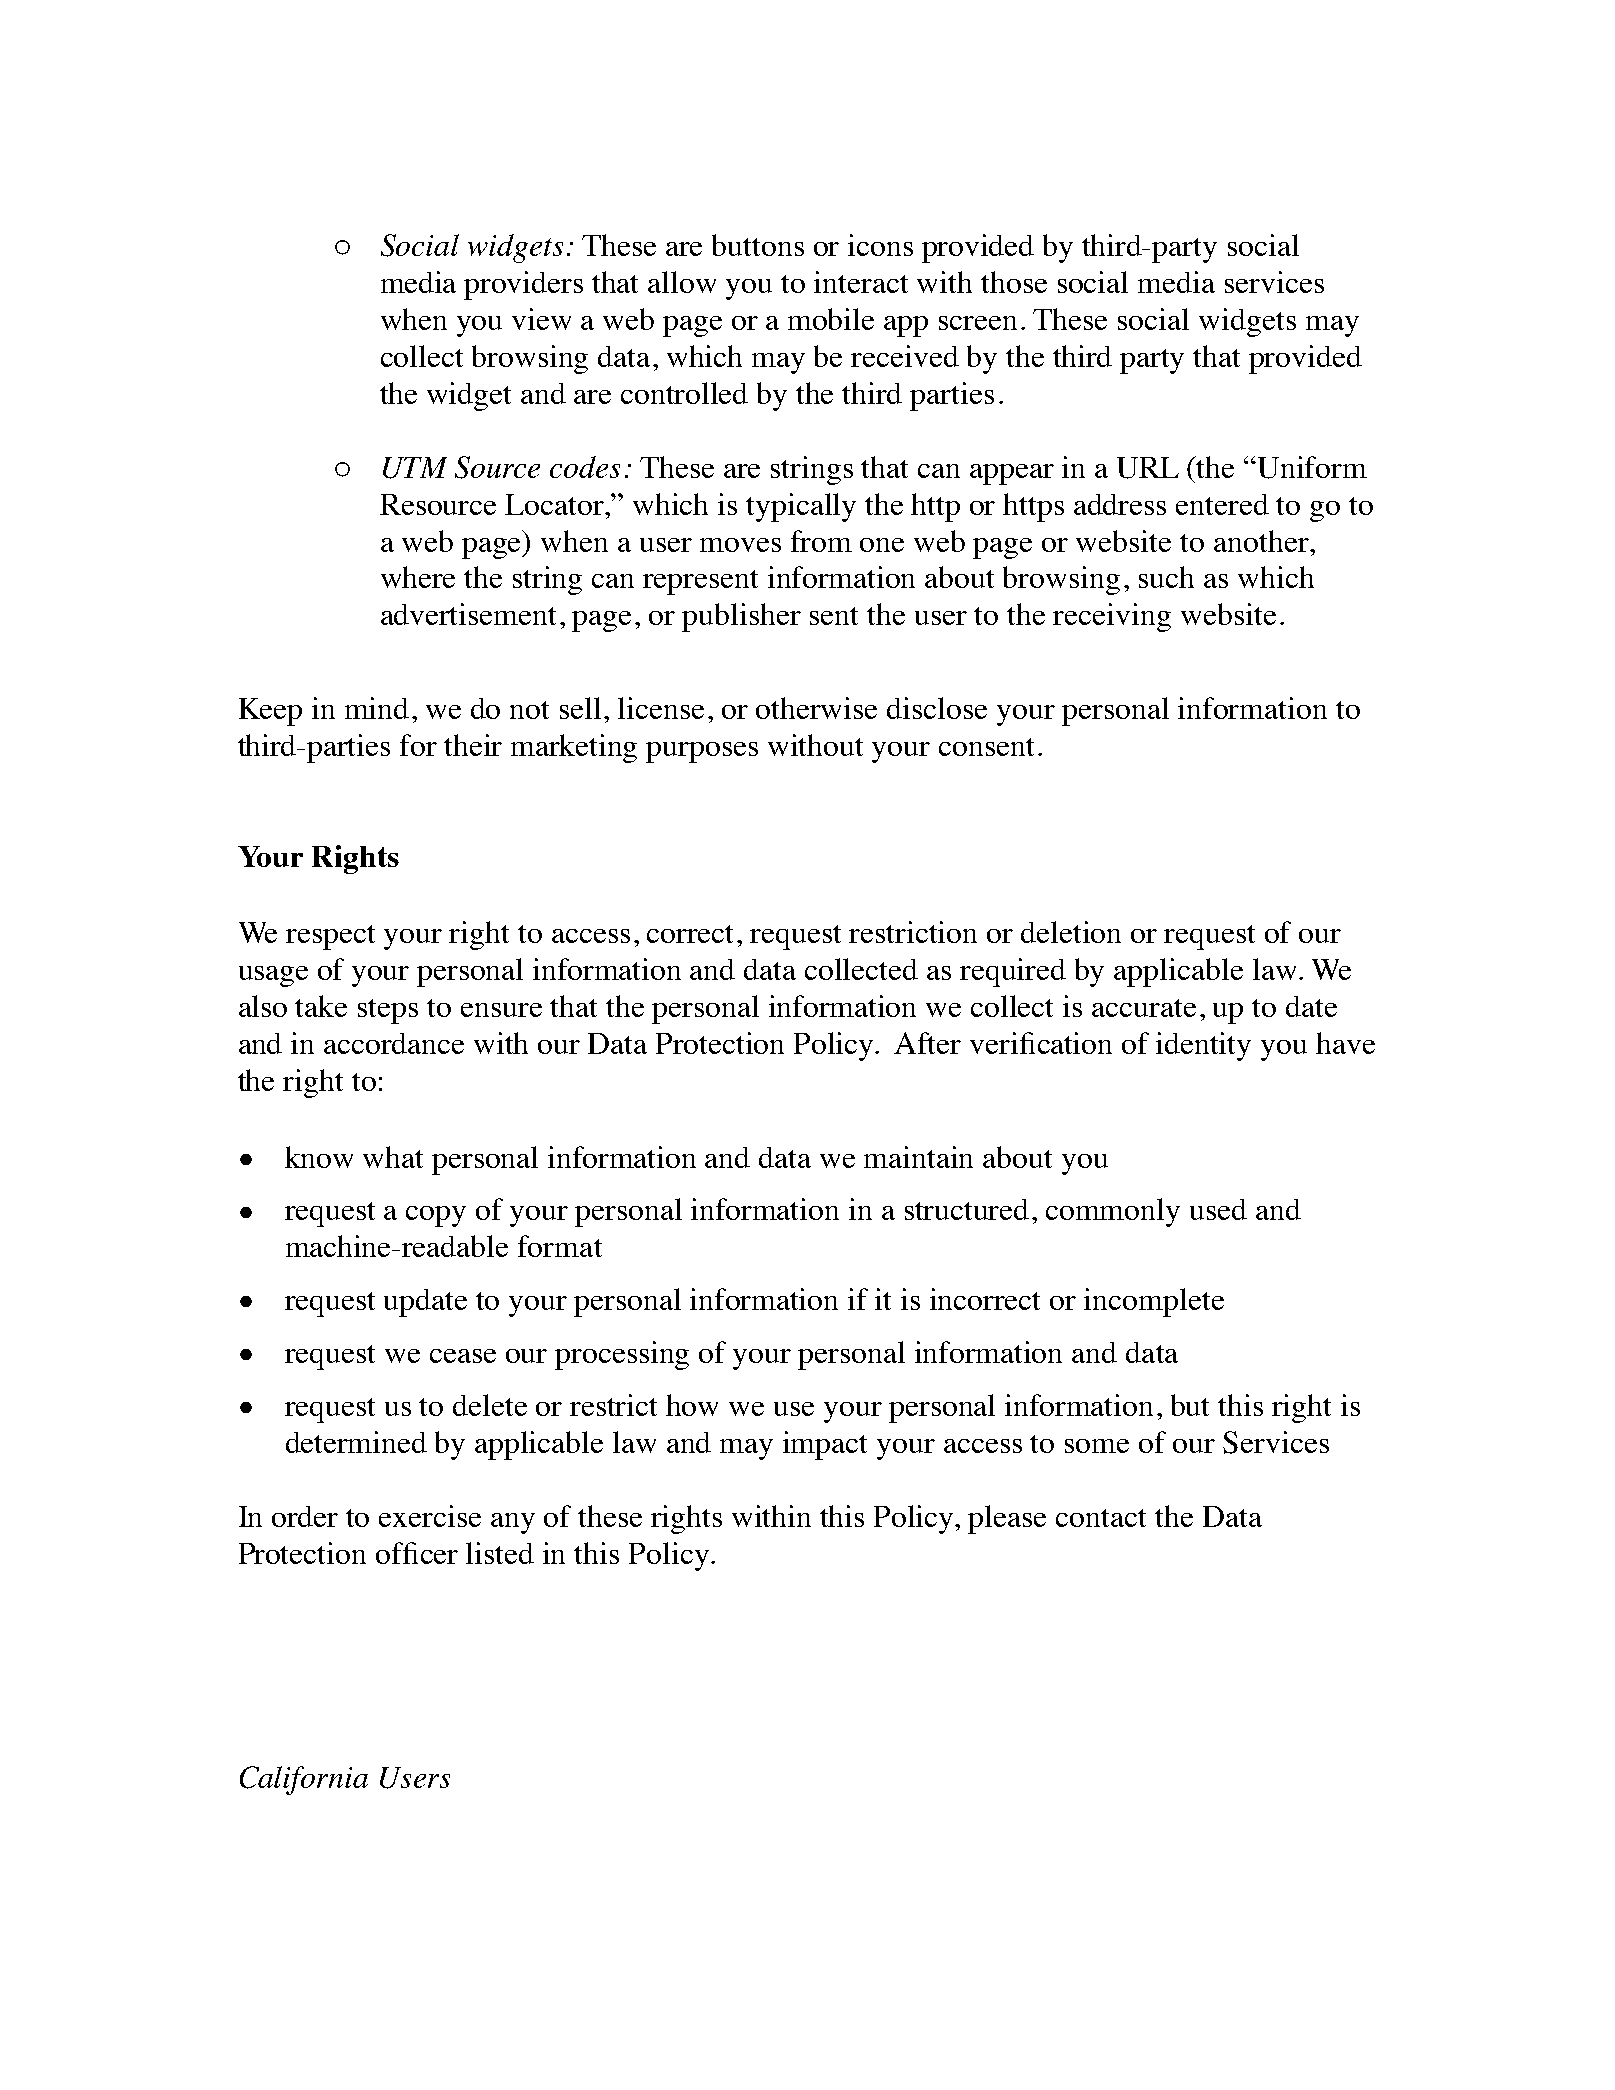 The width and height of the image is (1615, 2090). I want to click on mobile, so click(831, 319).
